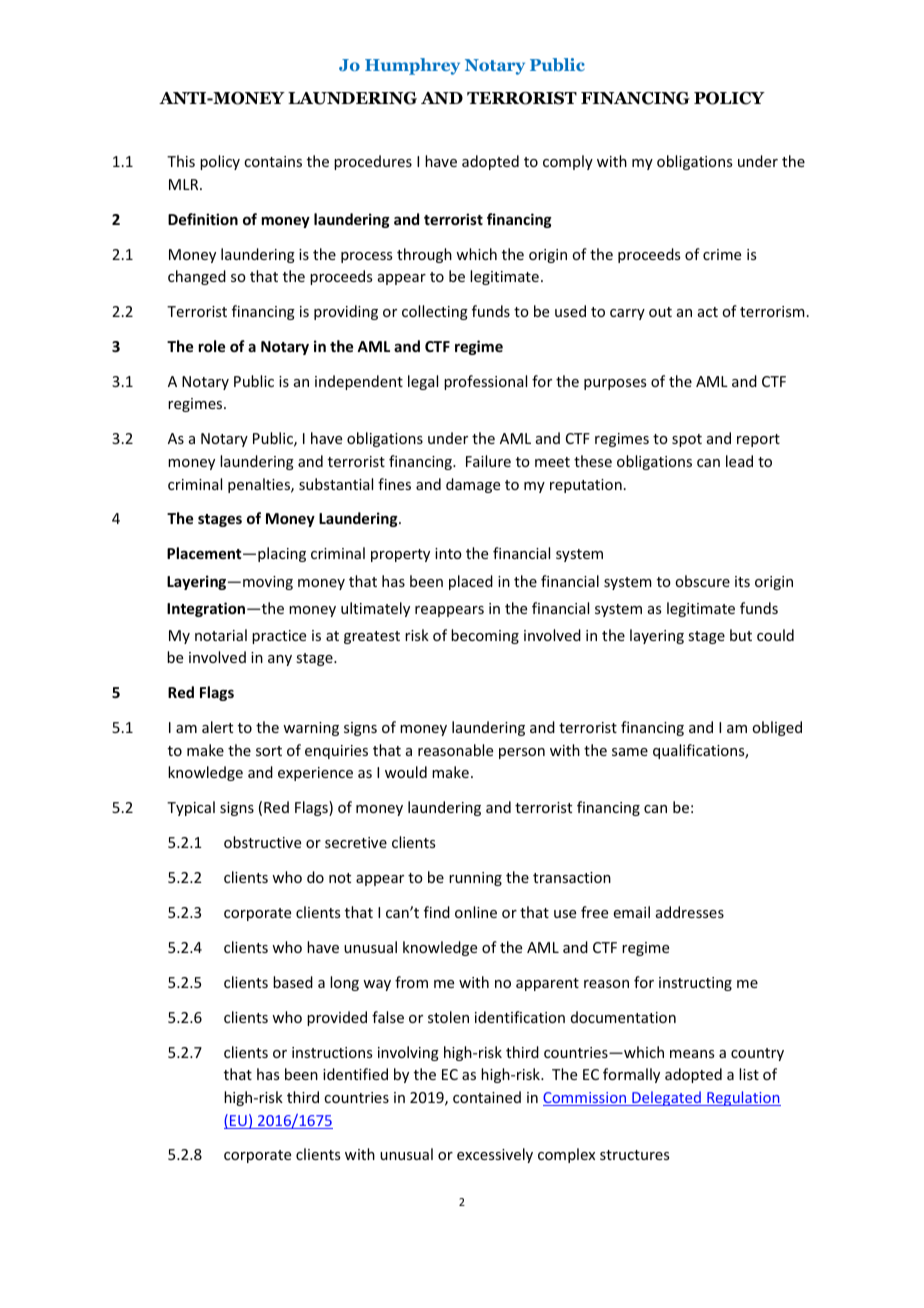 This document has height=1308, width=924. What do you see at coordinates (487, 1097) in the document?
I see `contained` at bounding box center [487, 1097].
